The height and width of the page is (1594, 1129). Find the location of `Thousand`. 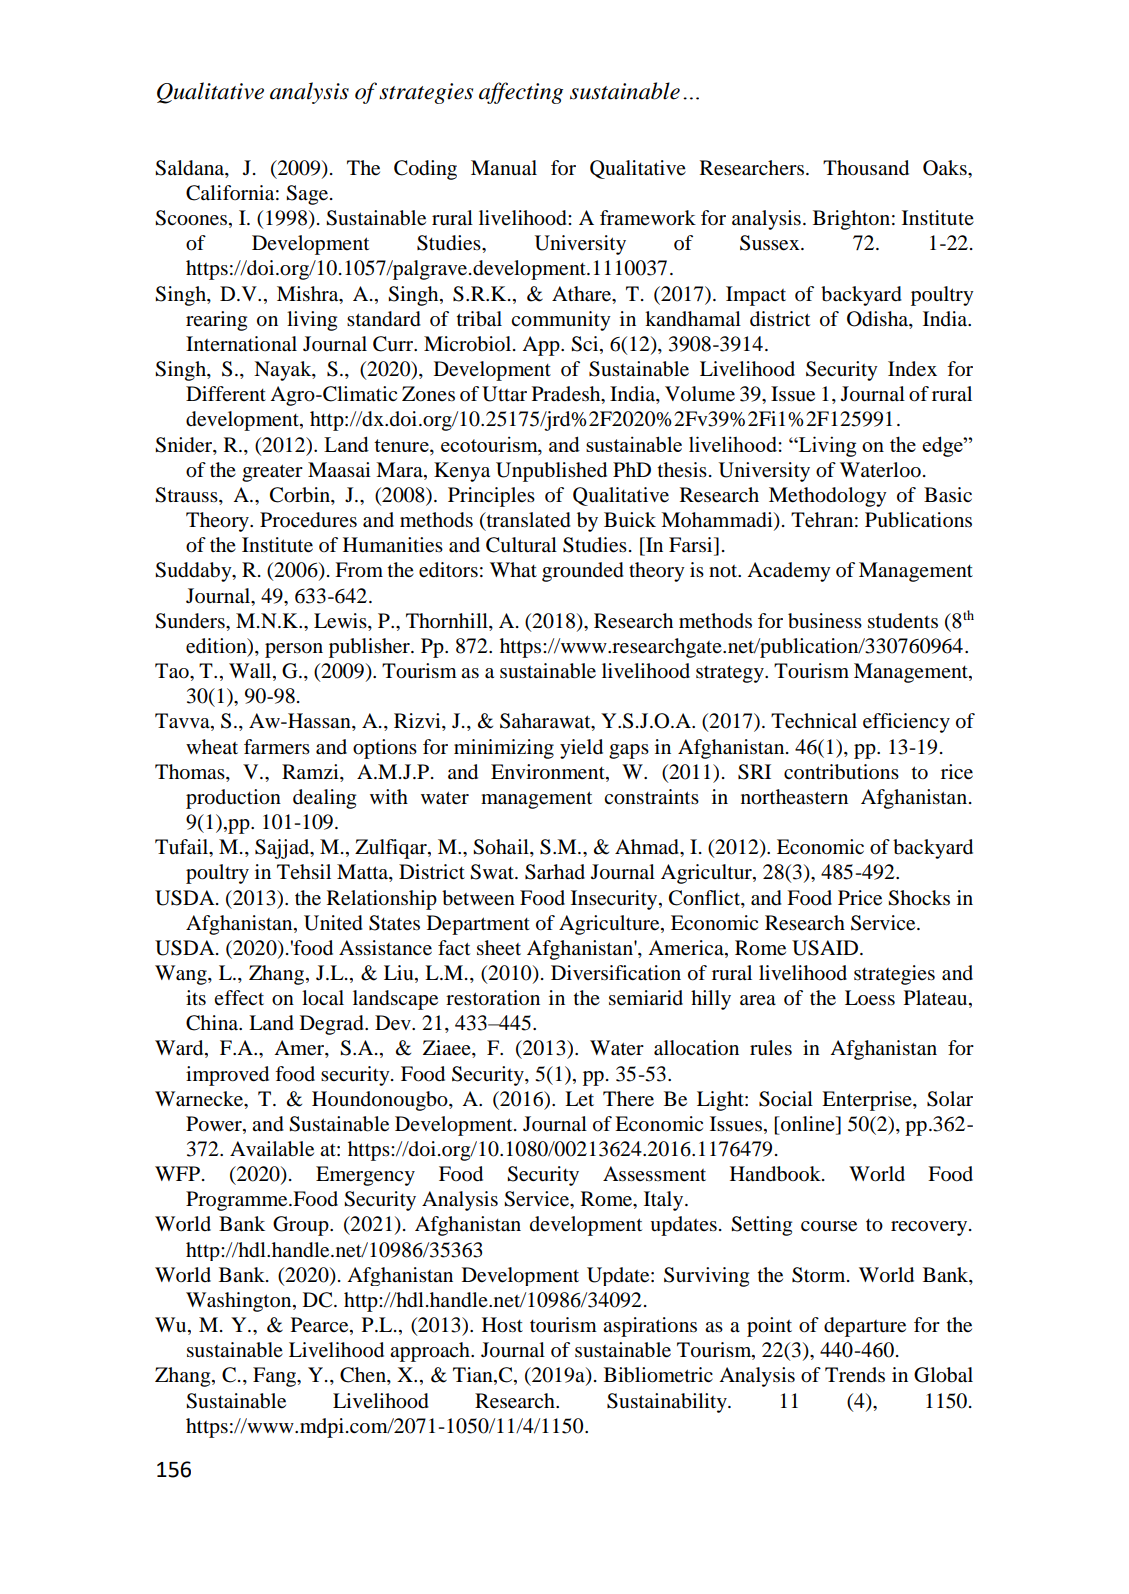

Thousand is located at coordinates (866, 168).
